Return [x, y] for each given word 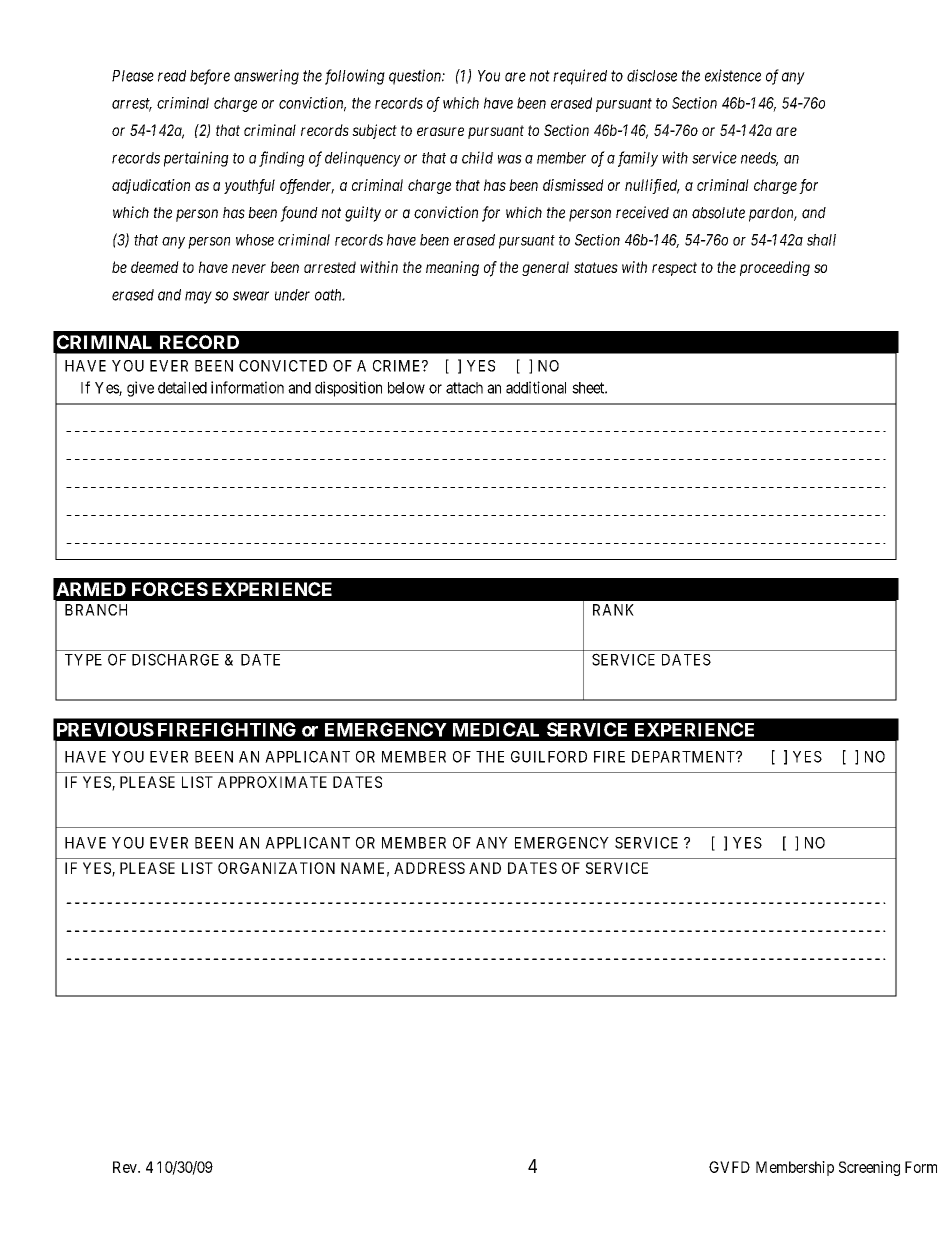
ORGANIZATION [276, 868]
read [172, 76]
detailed [182, 387]
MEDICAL [496, 729]
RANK [613, 610]
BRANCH [96, 610]
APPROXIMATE [272, 782]
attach [464, 388]
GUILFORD [549, 757]
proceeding [775, 268]
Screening [869, 1168]
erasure [440, 131]
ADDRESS [429, 868]
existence [733, 75]
